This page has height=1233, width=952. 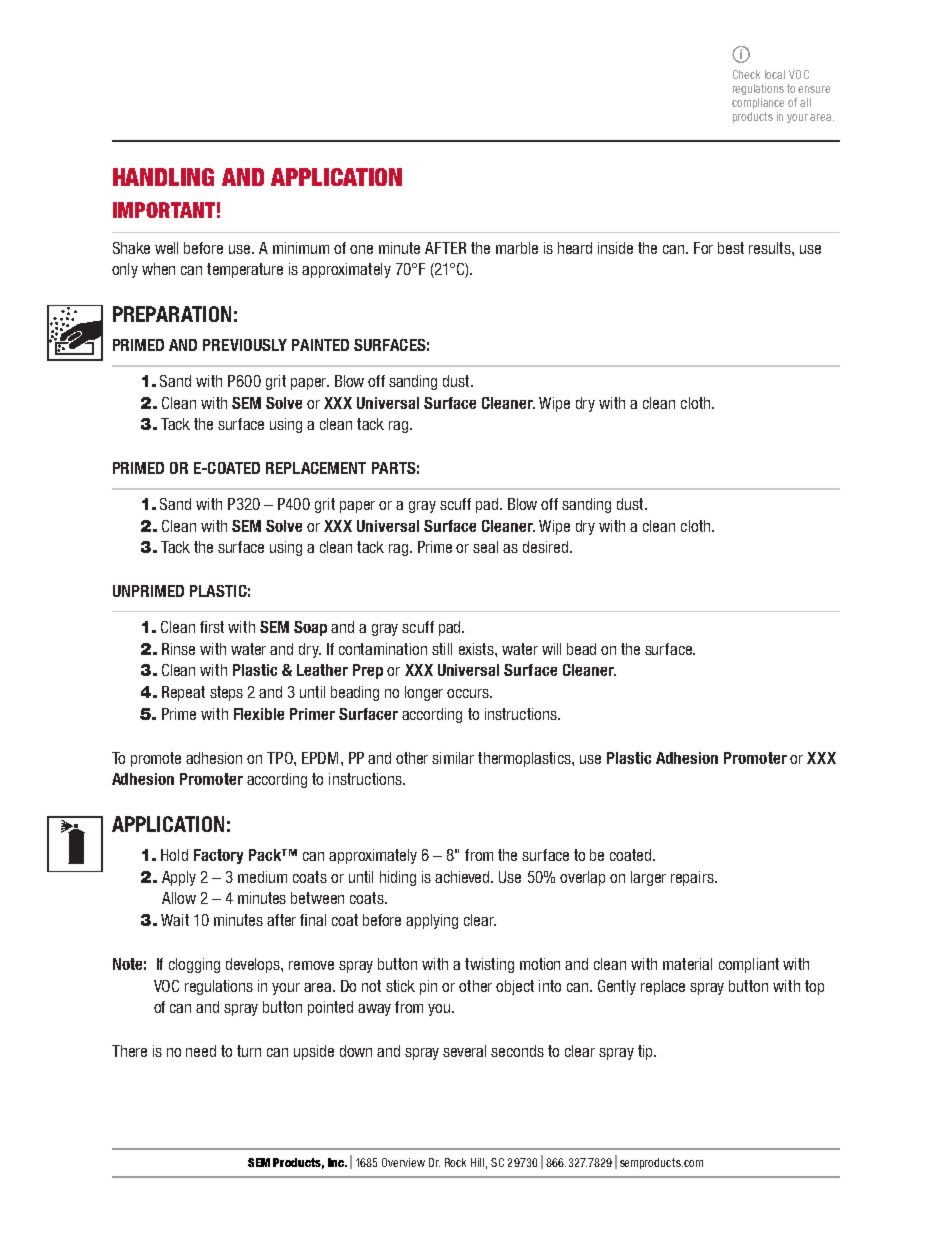 I want to click on first, so click(x=212, y=627).
